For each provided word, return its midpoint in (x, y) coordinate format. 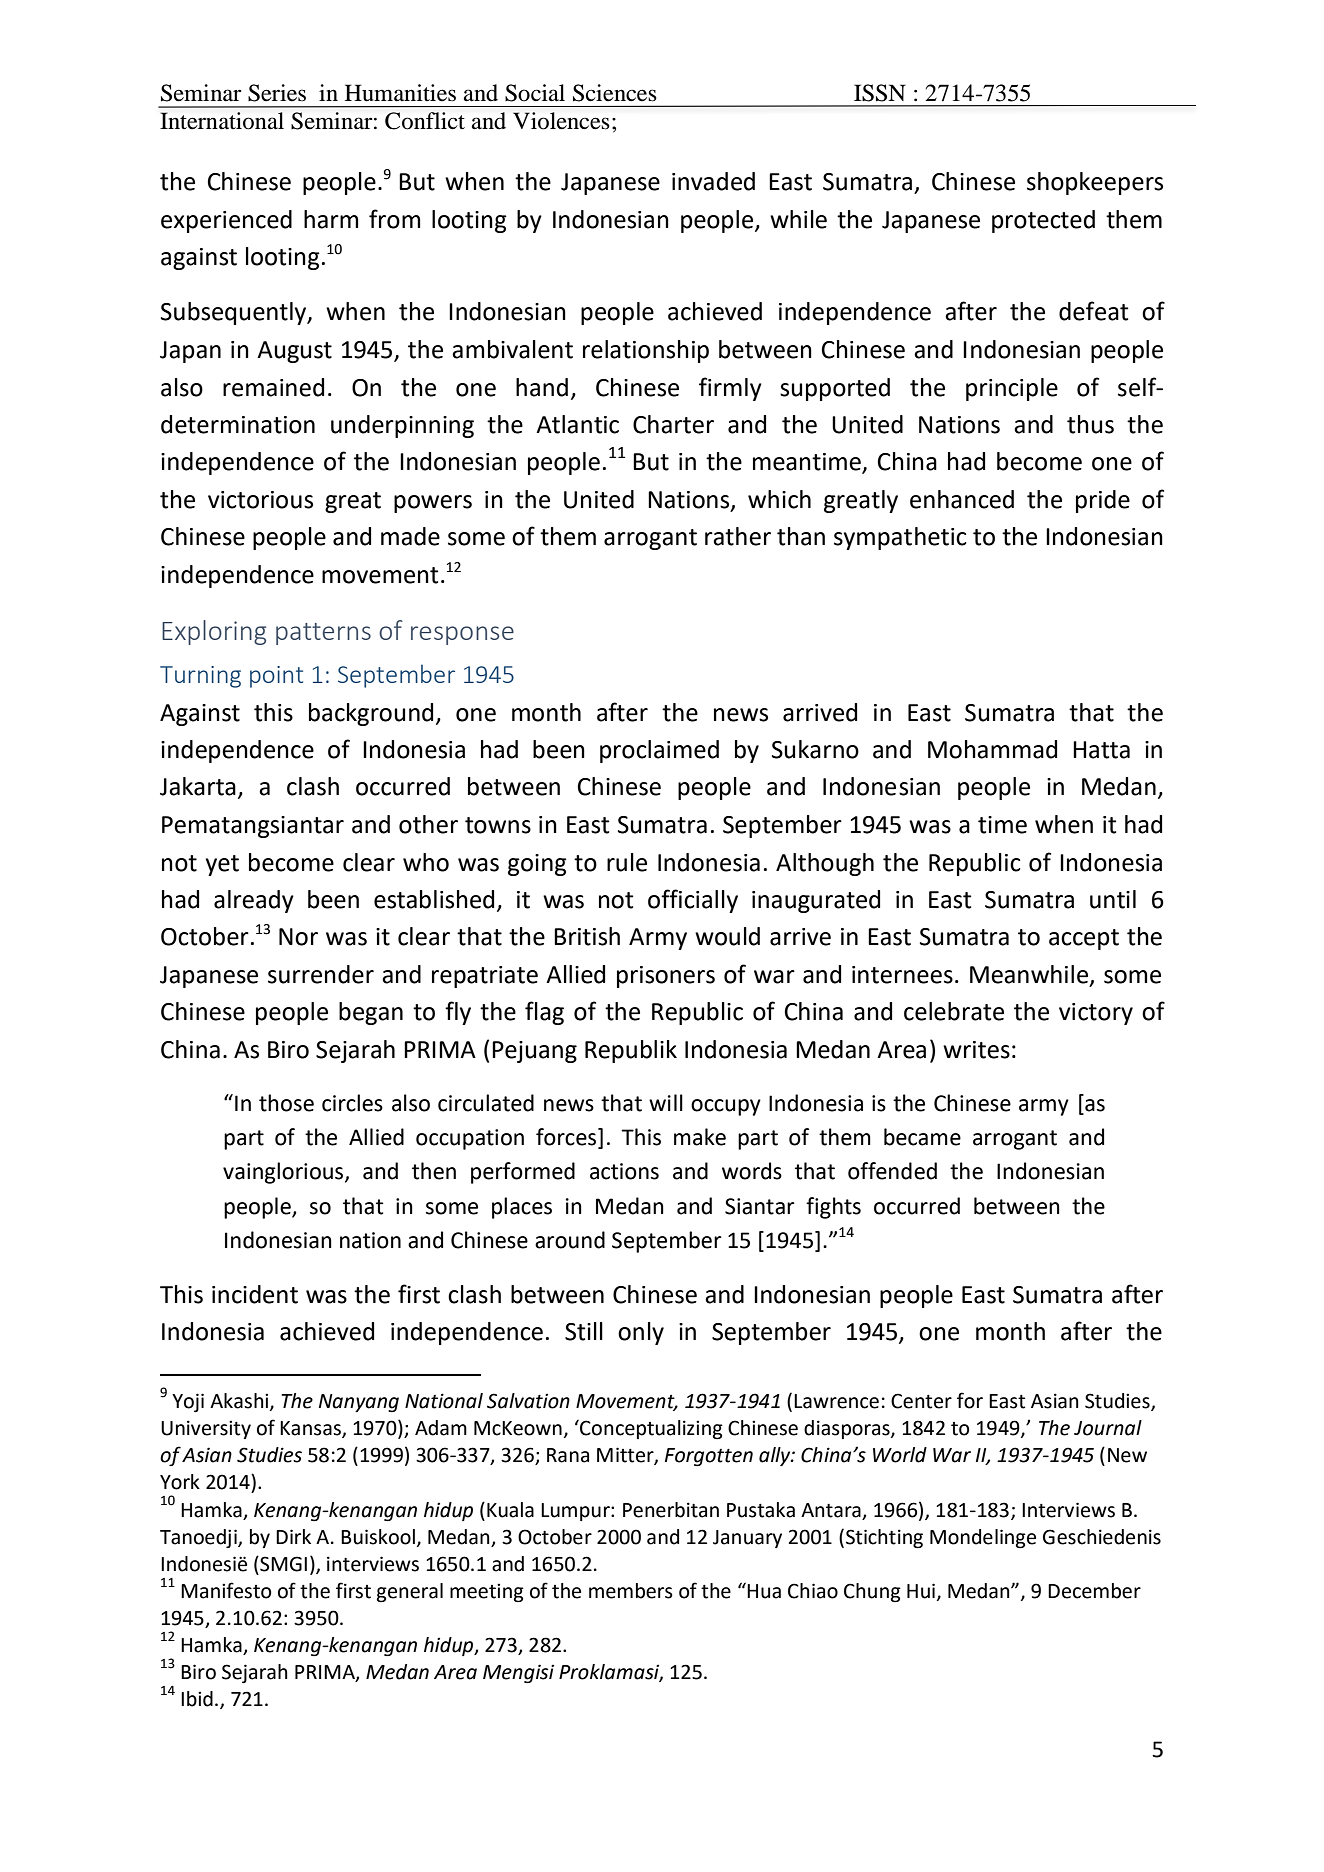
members (631, 1591)
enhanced (962, 499)
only (641, 1333)
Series (277, 93)
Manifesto (226, 1590)
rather (738, 536)
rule (627, 862)
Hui (921, 1591)
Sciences (615, 93)
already (254, 901)
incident (255, 1294)
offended (892, 1171)
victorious (260, 500)
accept (1084, 939)
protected (1043, 221)
